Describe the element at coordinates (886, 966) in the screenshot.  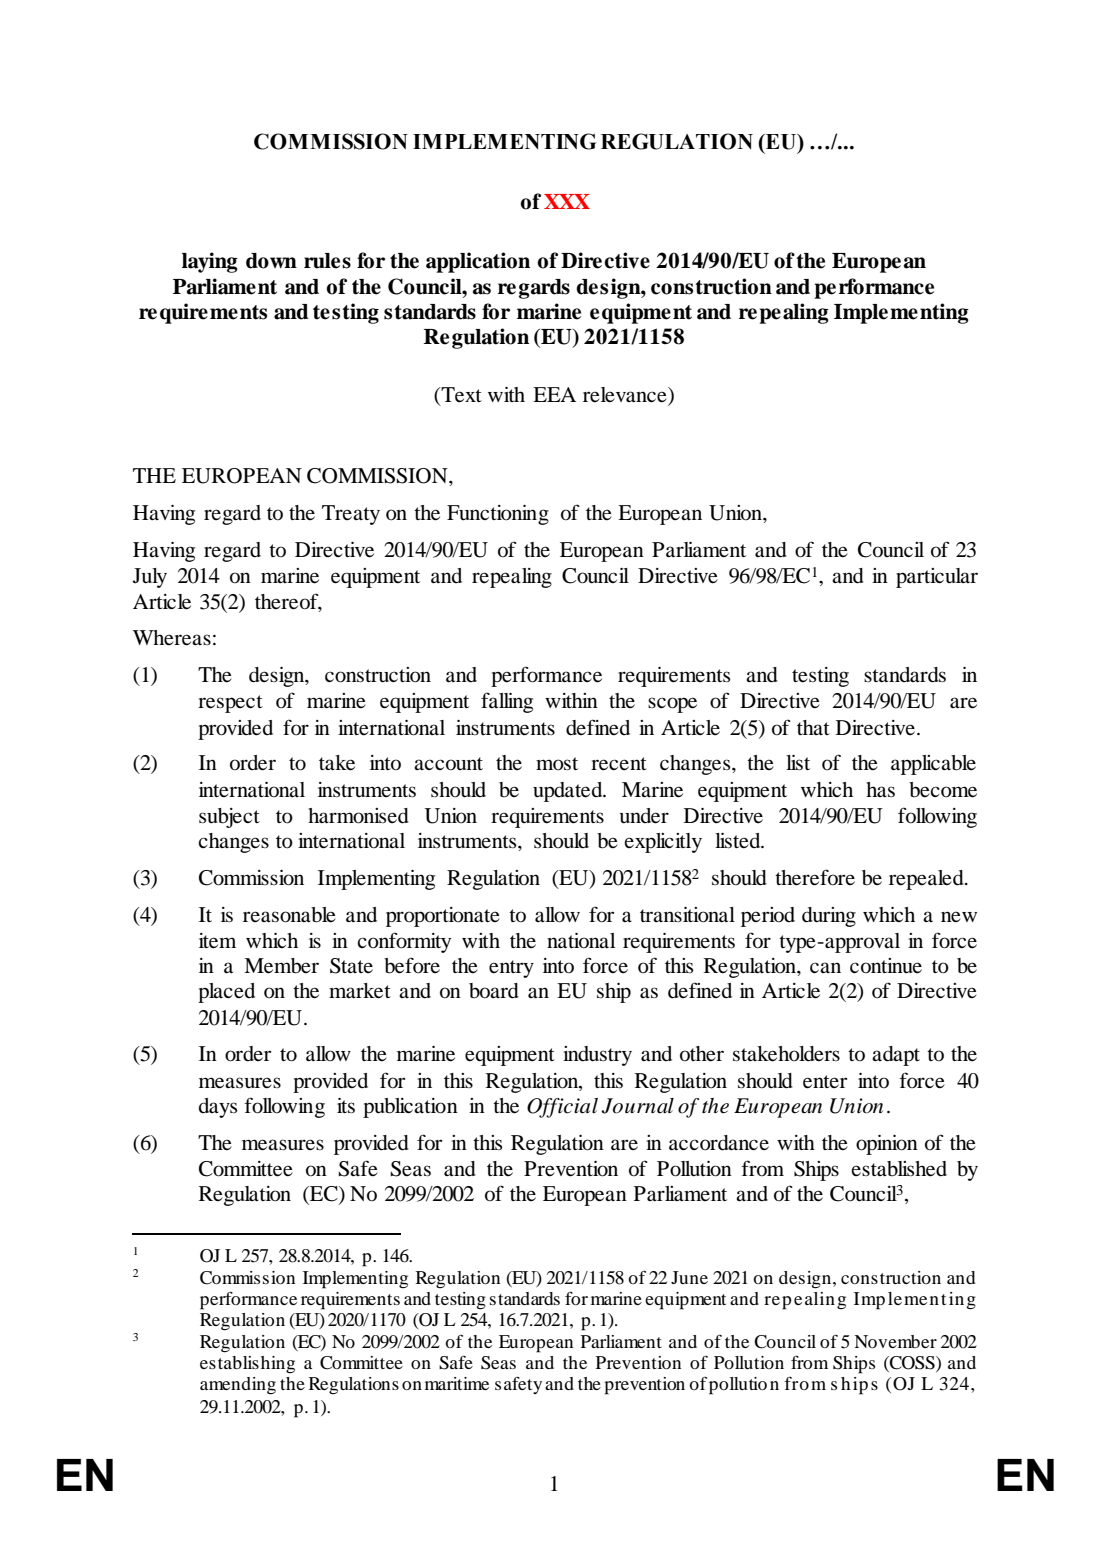
I see `continue` at that location.
